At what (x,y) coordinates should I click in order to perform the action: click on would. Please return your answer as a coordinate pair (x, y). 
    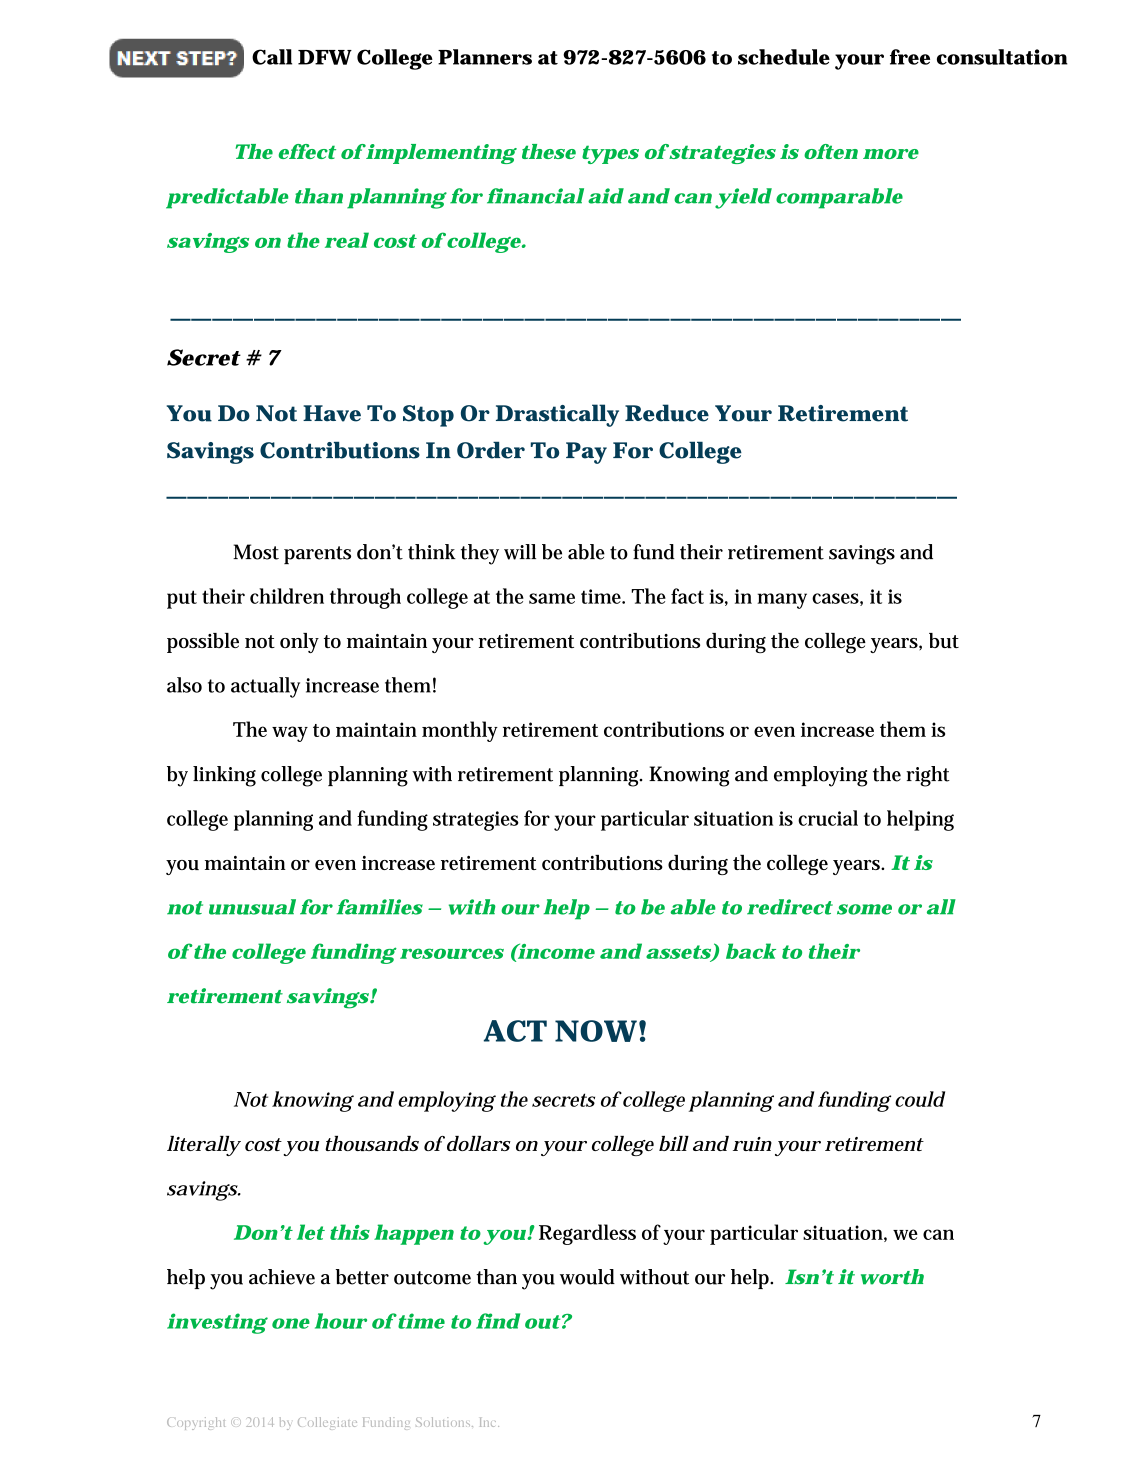
    Looking at the image, I should click on (587, 1277).
